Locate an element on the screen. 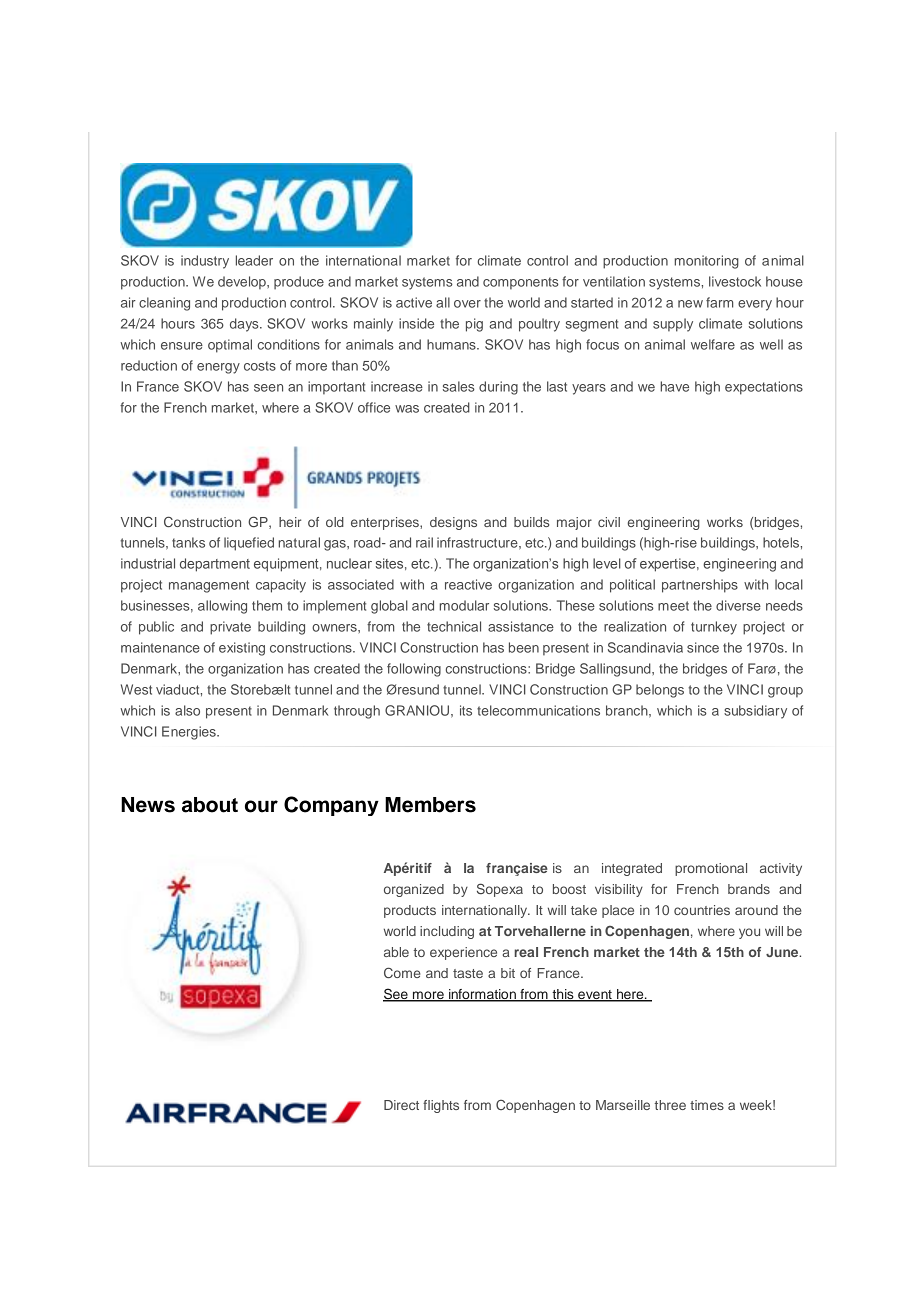 Image resolution: width=924 pixels, height=1308 pixels. belongs is located at coordinates (660, 691).
